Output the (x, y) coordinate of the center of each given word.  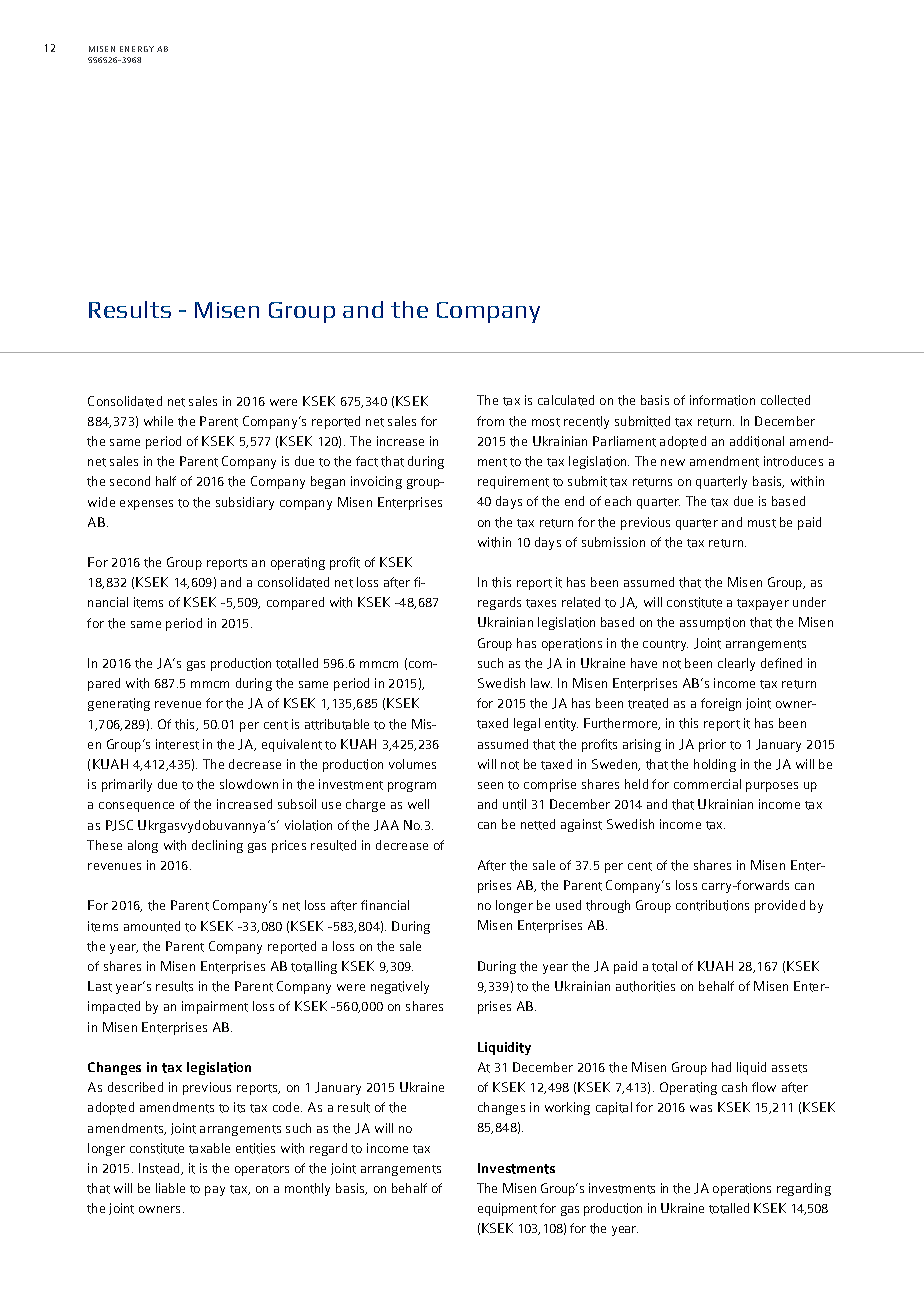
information (722, 400)
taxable (209, 1148)
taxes (541, 603)
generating (119, 704)
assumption (712, 623)
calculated (566, 400)
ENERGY (137, 49)
